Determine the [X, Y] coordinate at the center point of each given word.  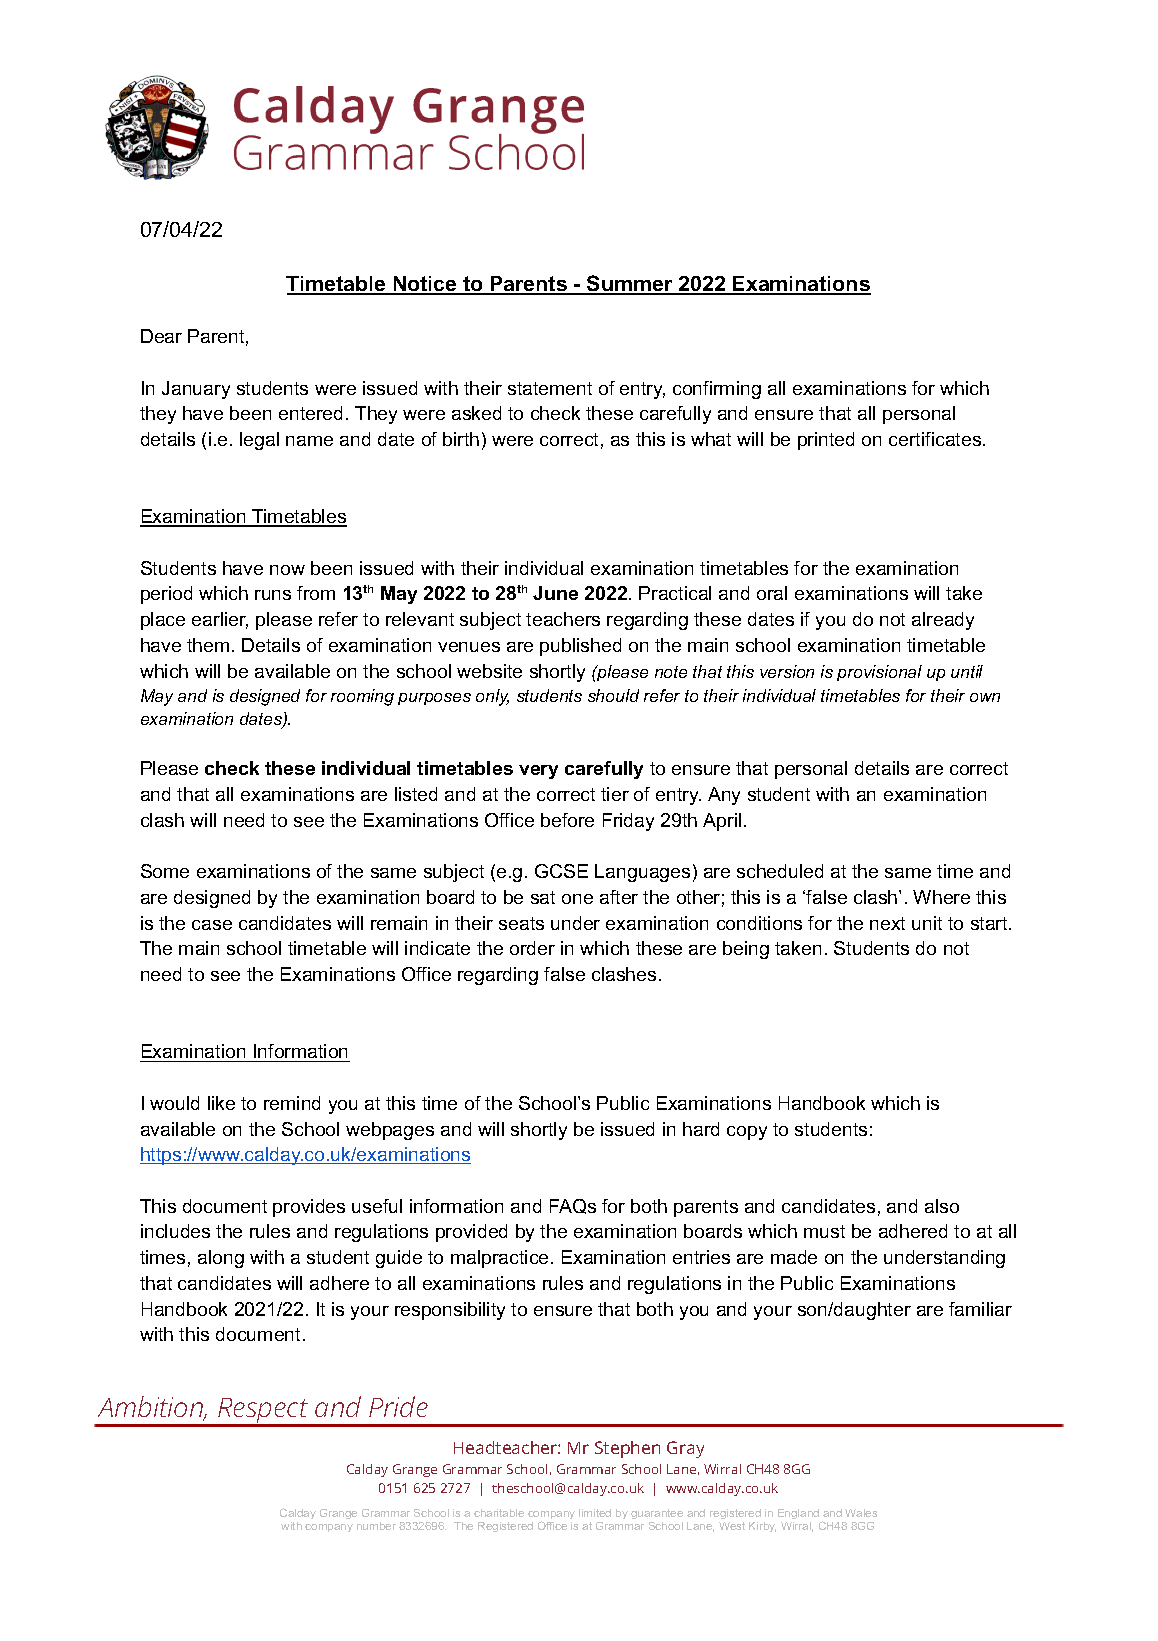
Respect [263, 1412]
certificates [936, 439]
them [208, 645]
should [613, 695]
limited [595, 1513]
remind [292, 1103]
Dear [161, 336]
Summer [630, 284]
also [942, 1206]
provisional [879, 673]
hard [701, 1129]
